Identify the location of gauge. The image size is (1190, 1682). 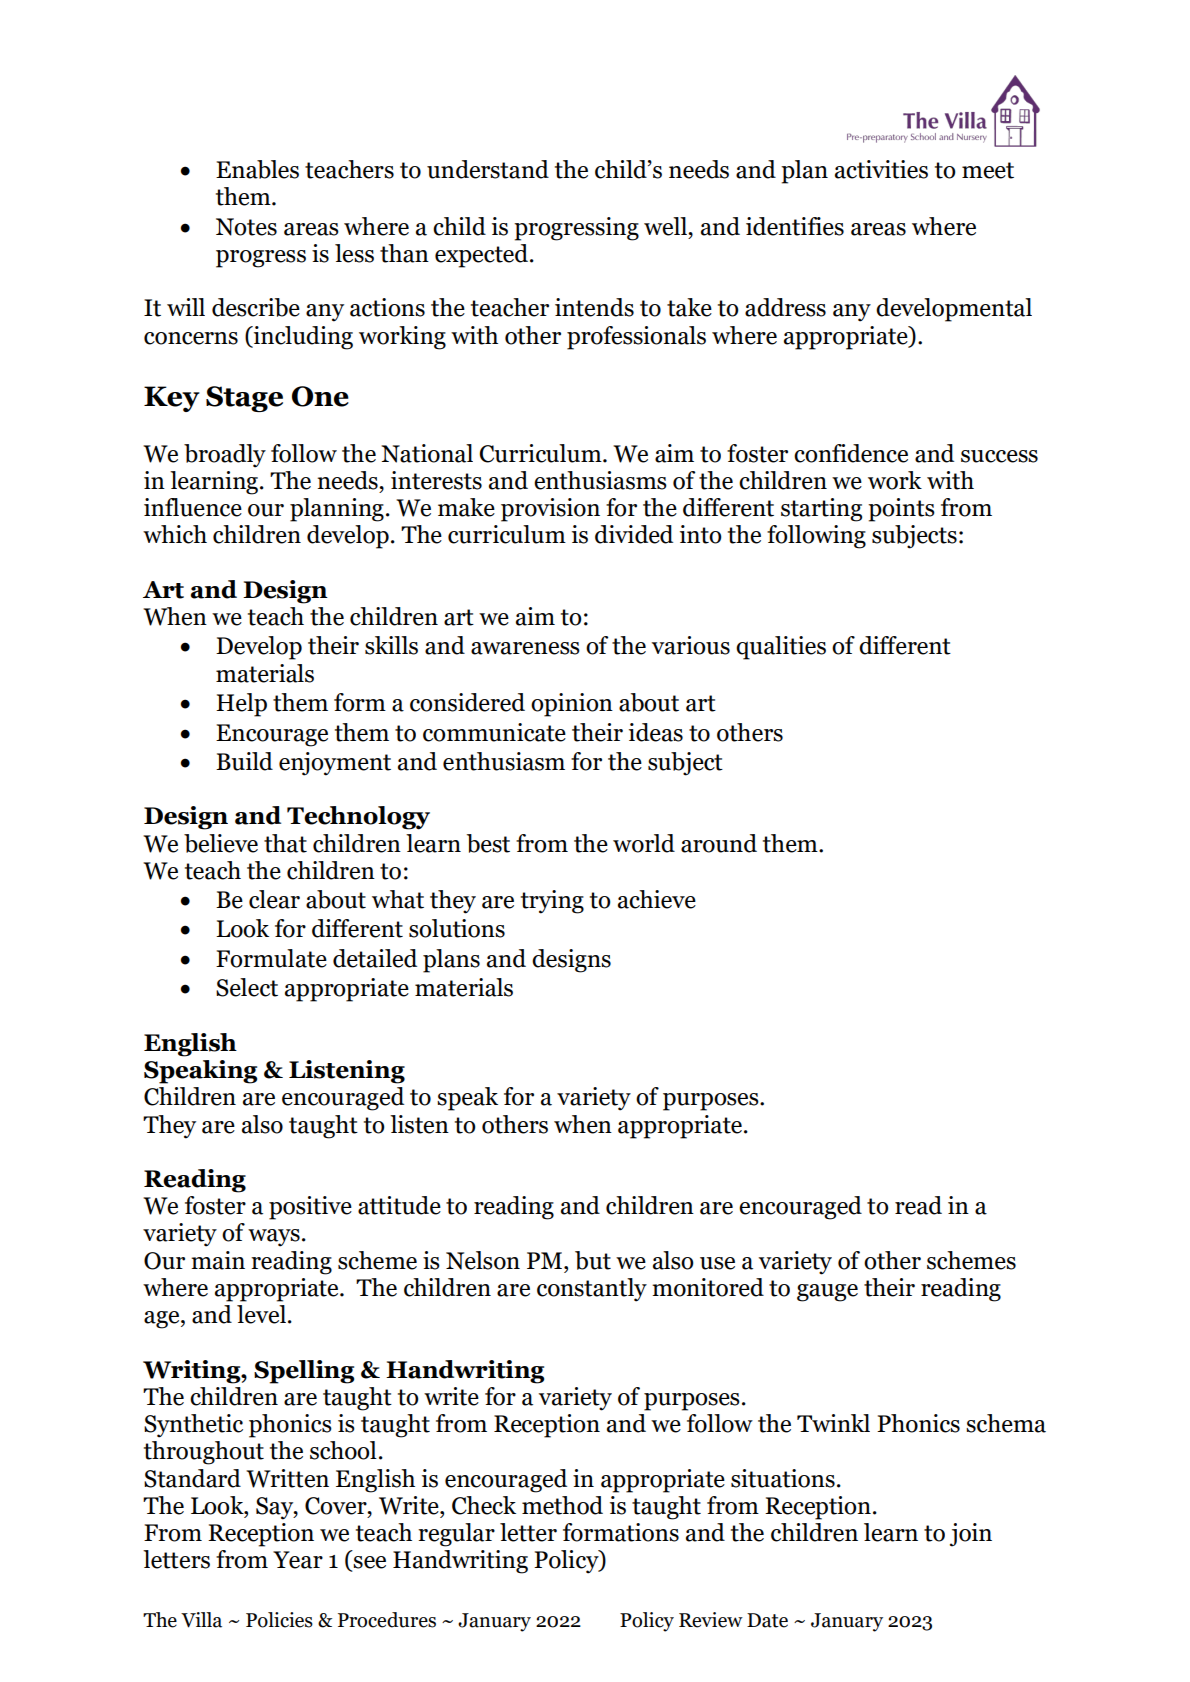
(827, 1293).
